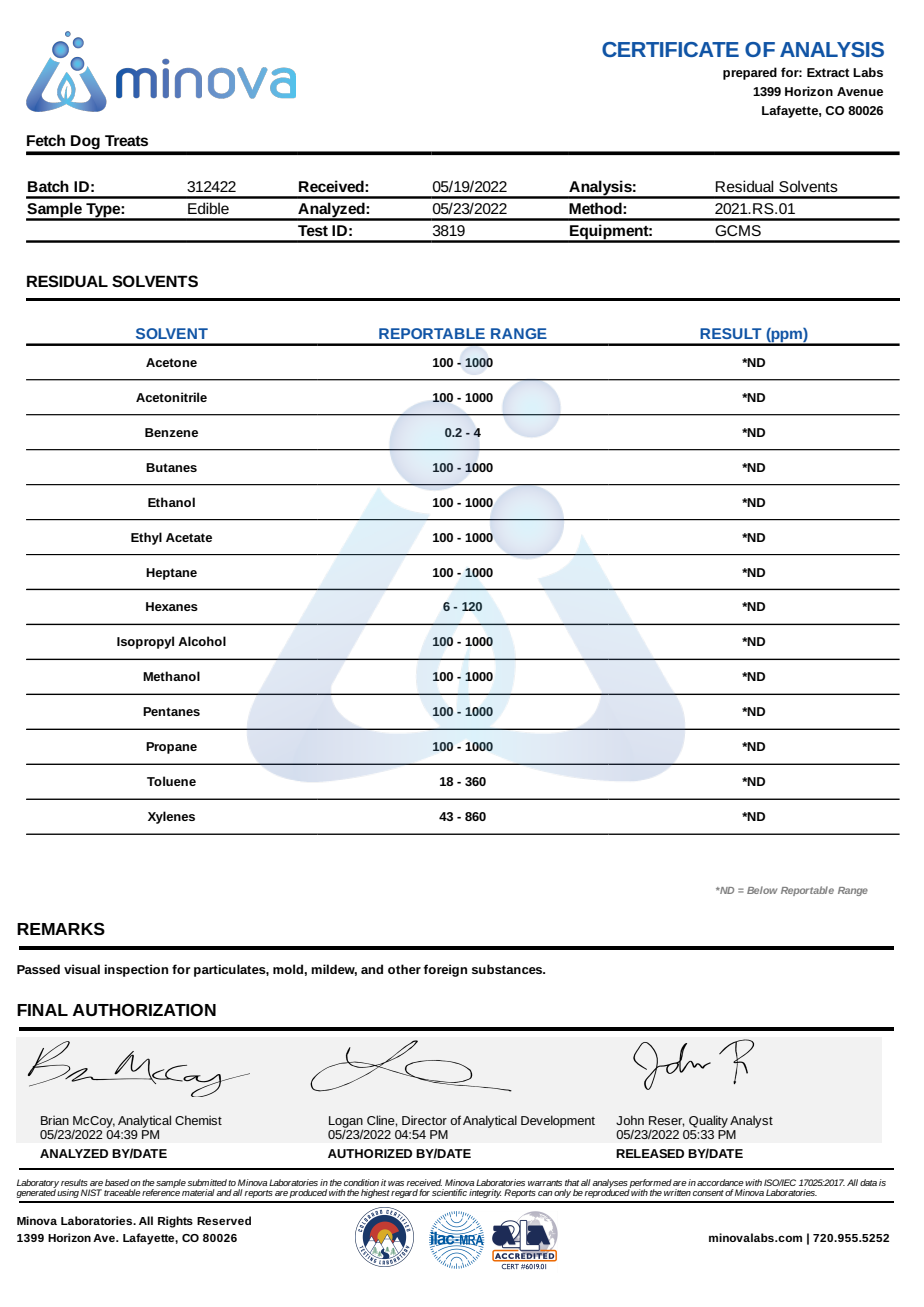 The image size is (924, 1307). Describe the element at coordinates (122, 1192) in the screenshot. I see `traceable` at that location.
